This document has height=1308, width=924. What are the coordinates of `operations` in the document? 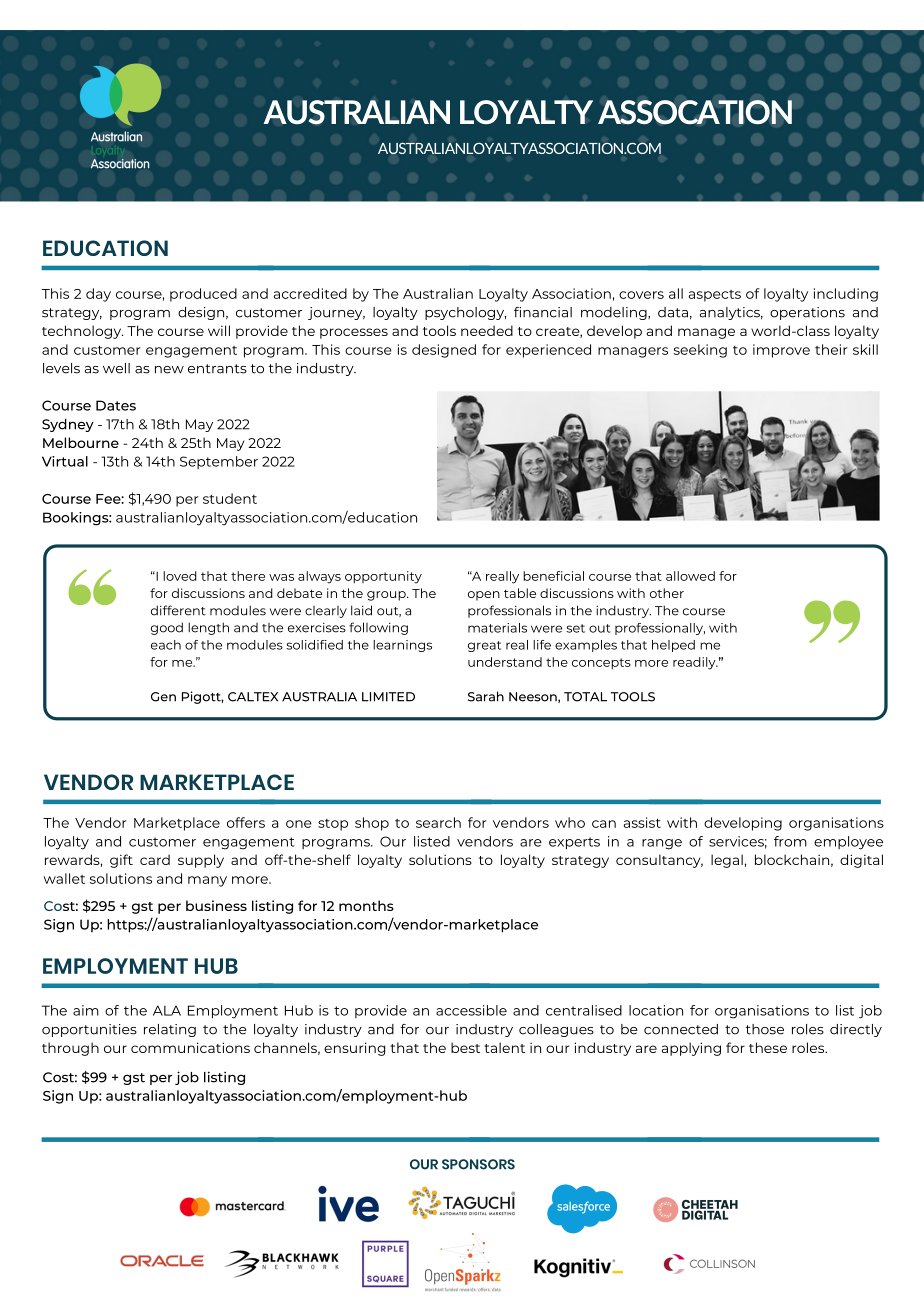 It's located at (807, 313).
